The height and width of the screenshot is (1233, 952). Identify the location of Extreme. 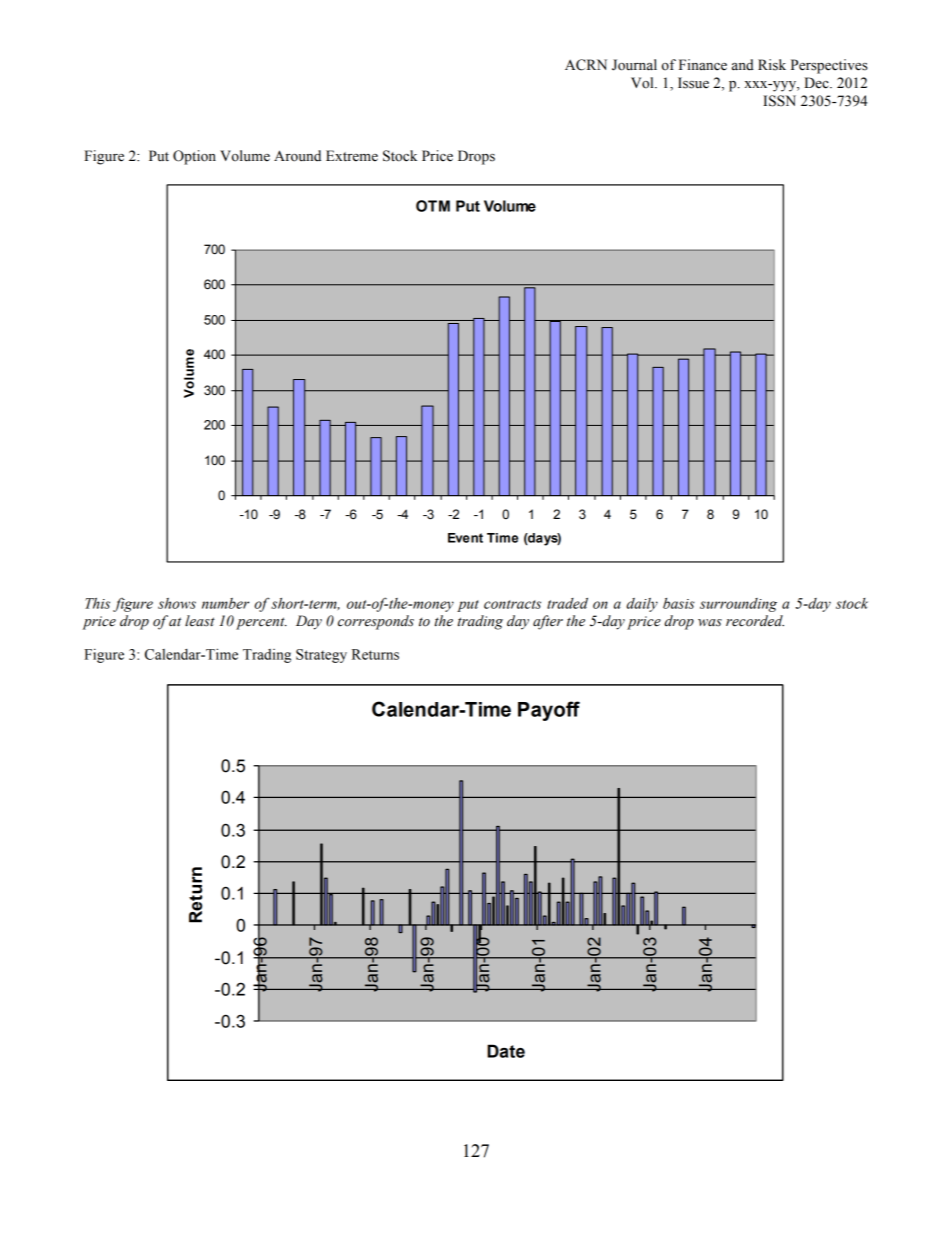
(352, 156).
